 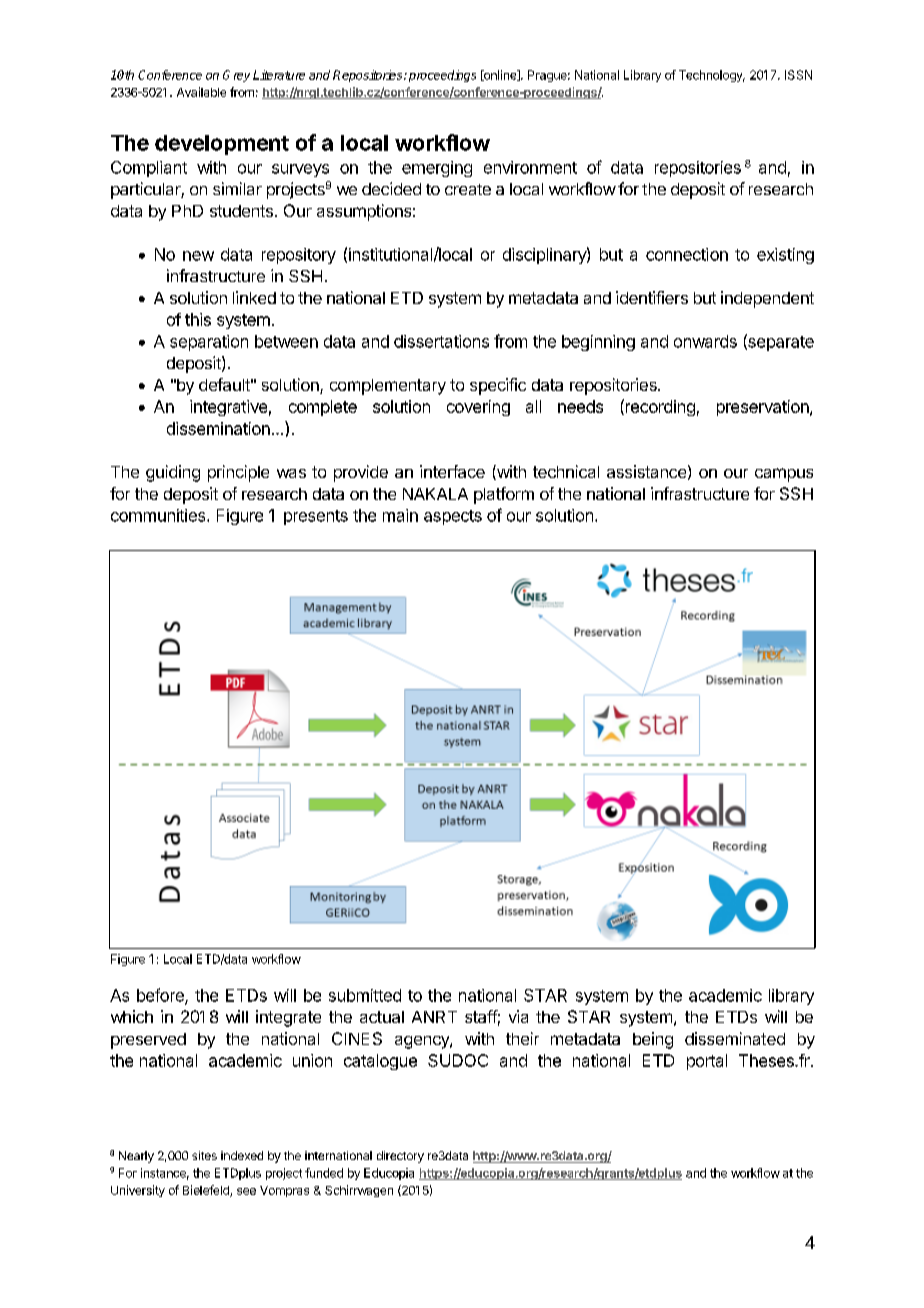 I want to click on portal, so click(x=707, y=1062).
